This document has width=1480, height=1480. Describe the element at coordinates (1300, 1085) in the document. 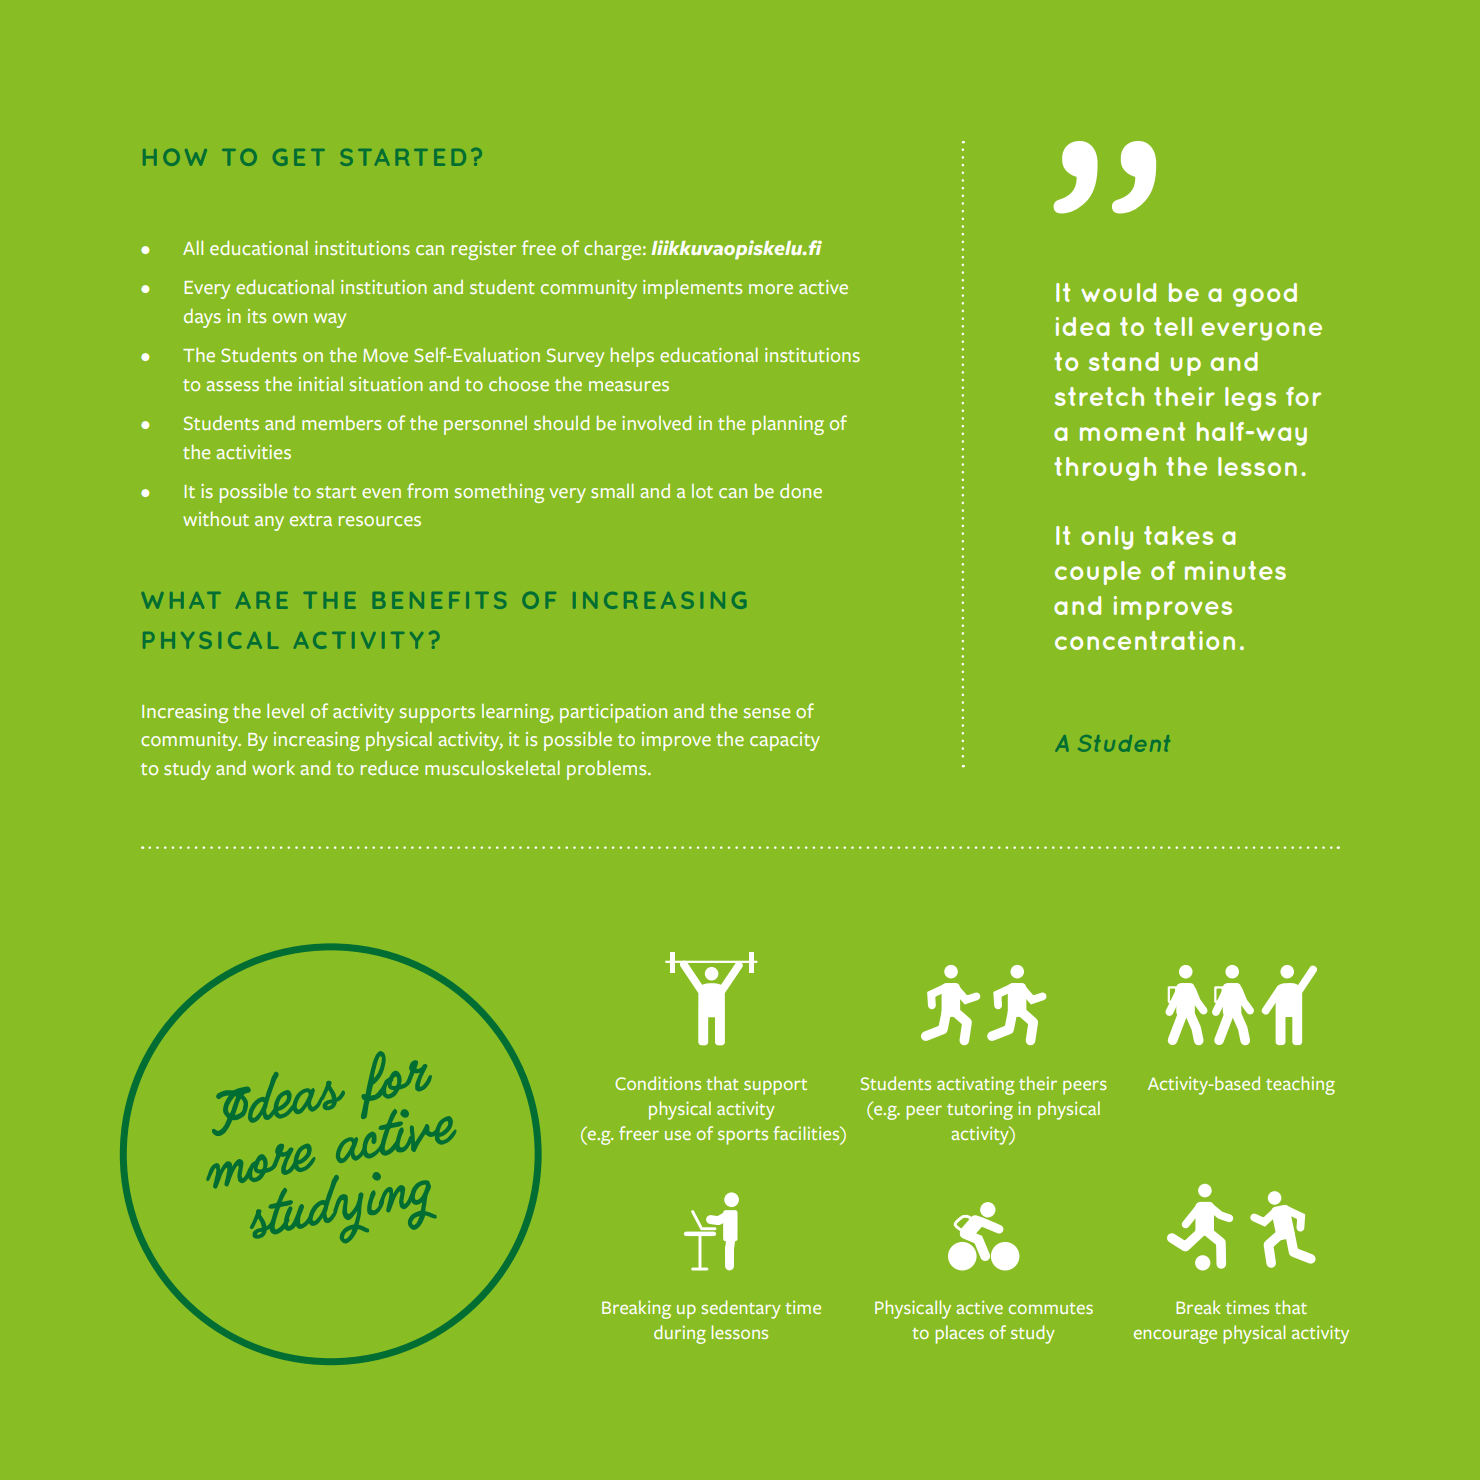

I see `teaching` at that location.
